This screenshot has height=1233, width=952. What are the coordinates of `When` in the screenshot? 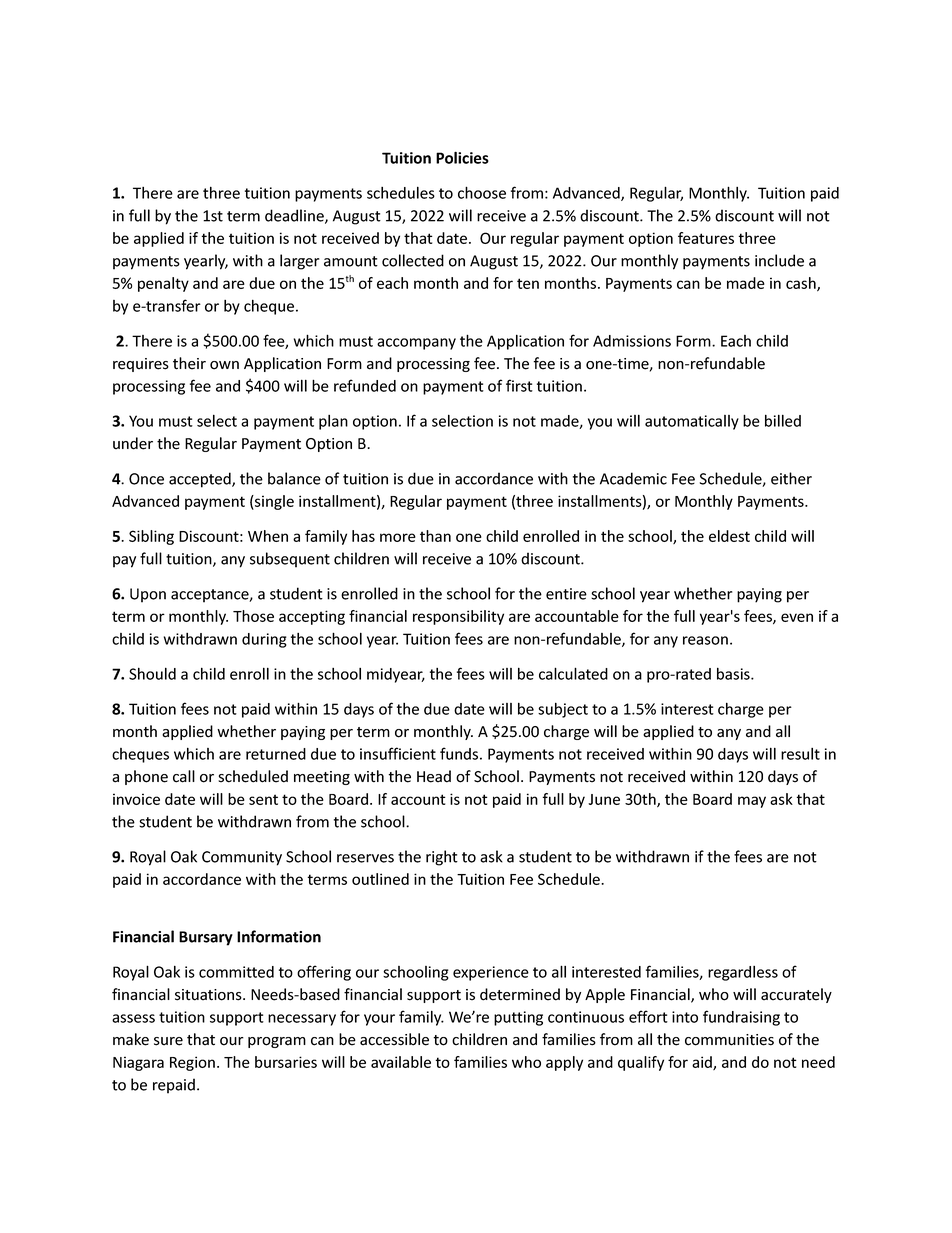 It's located at (268, 536).
